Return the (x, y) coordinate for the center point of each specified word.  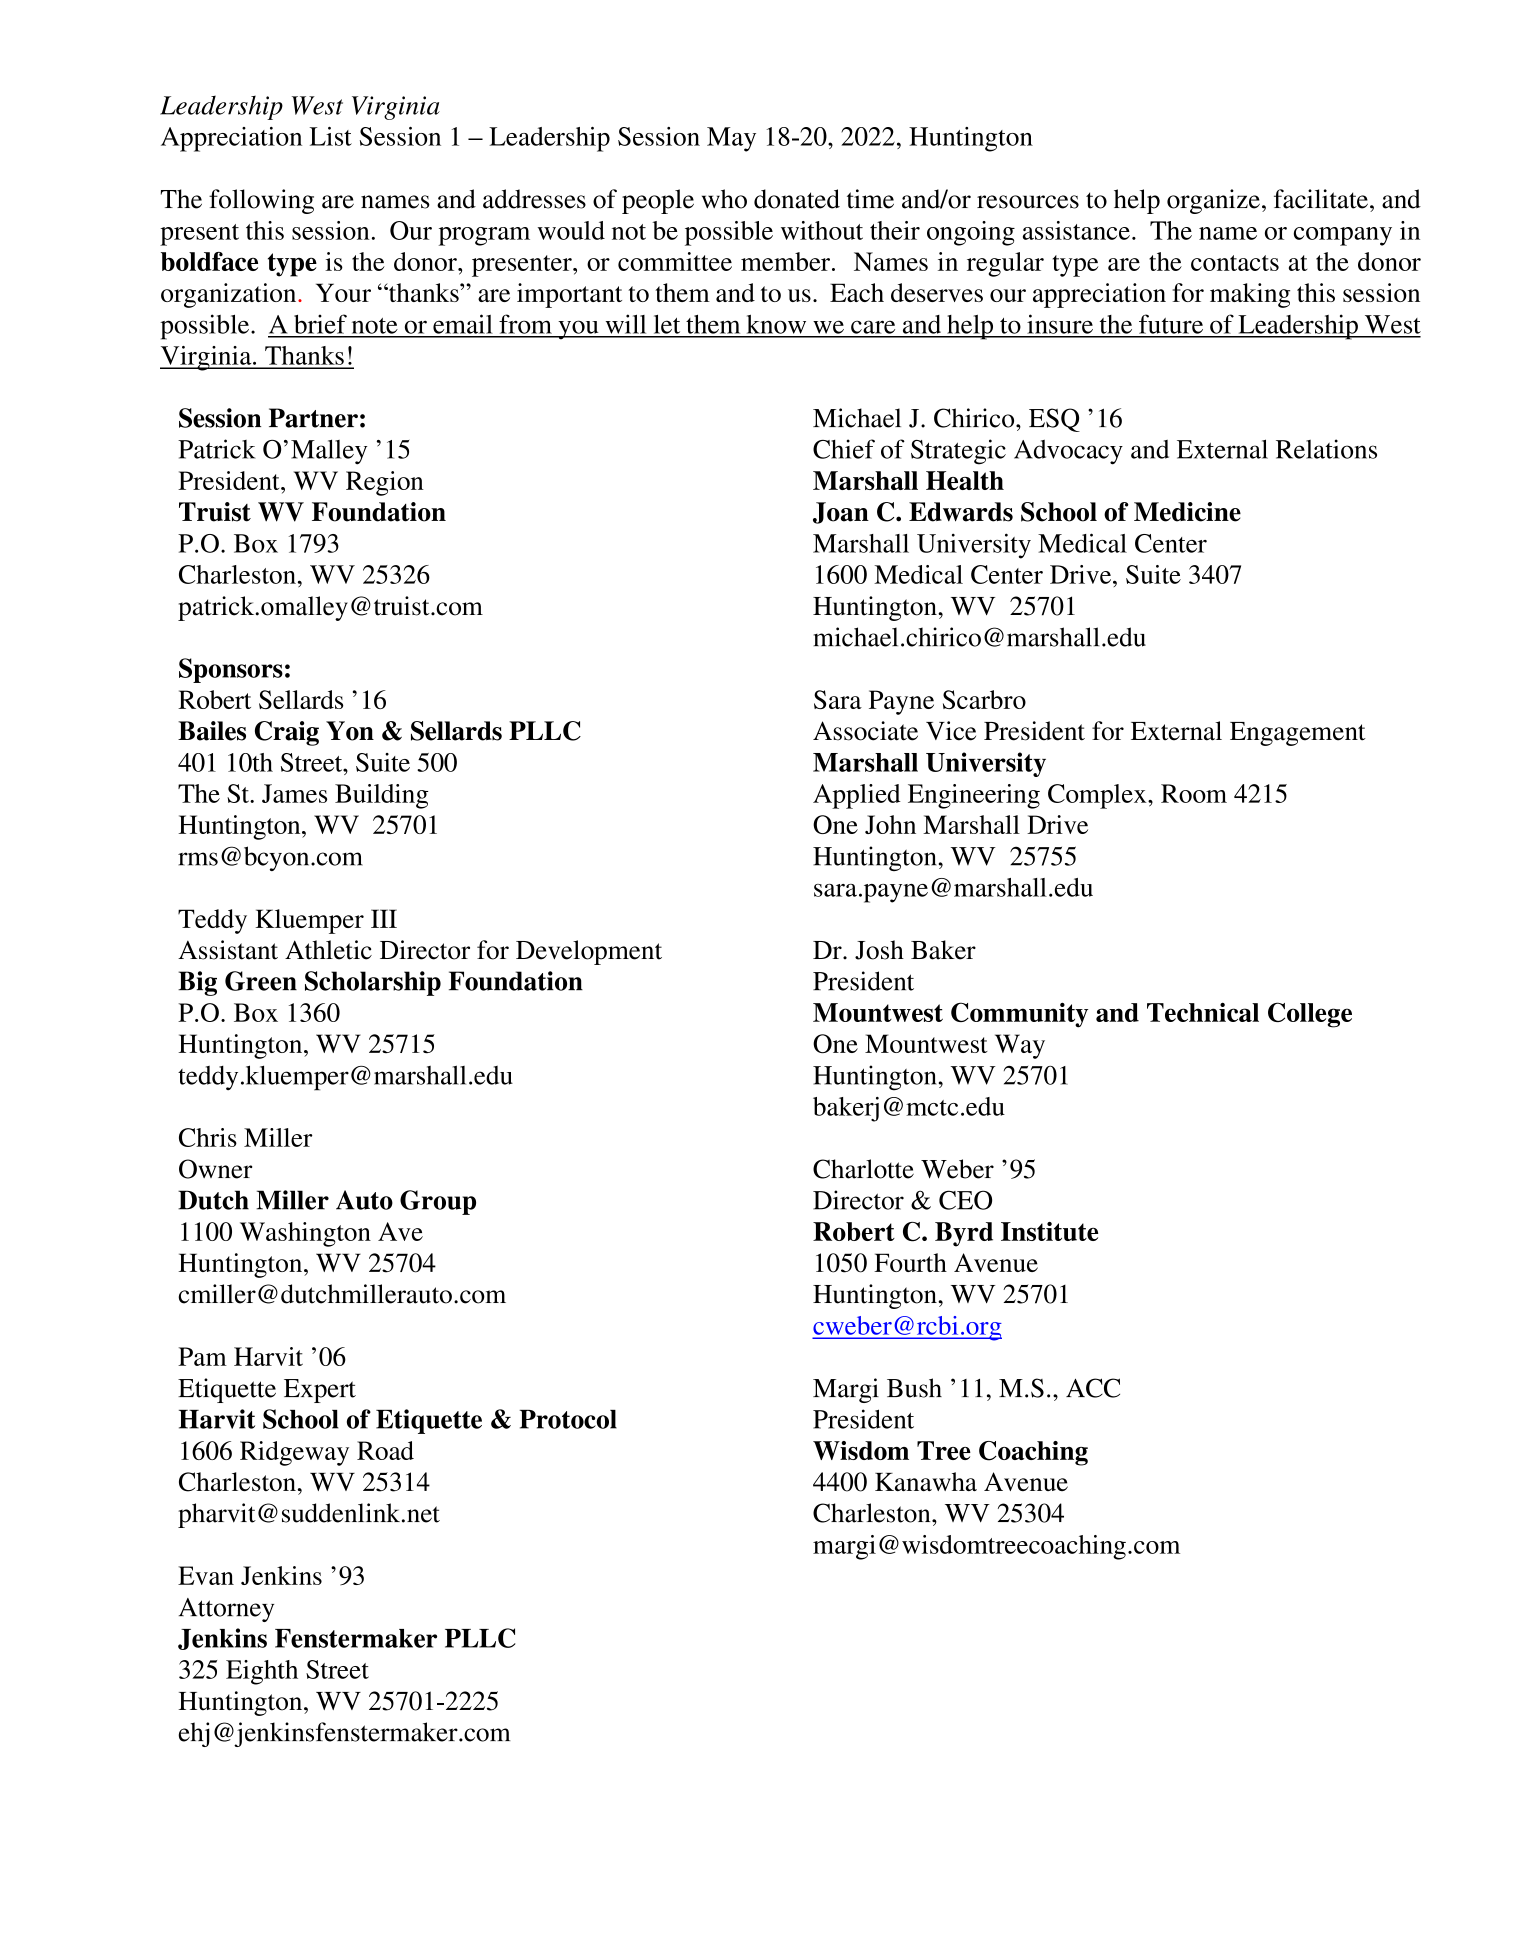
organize (1213, 201)
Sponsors (231, 670)
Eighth (262, 1672)
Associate (865, 731)
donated (797, 199)
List (331, 136)
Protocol (568, 1419)
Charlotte (863, 1169)
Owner (215, 1169)
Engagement (1298, 734)
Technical (1203, 1012)
